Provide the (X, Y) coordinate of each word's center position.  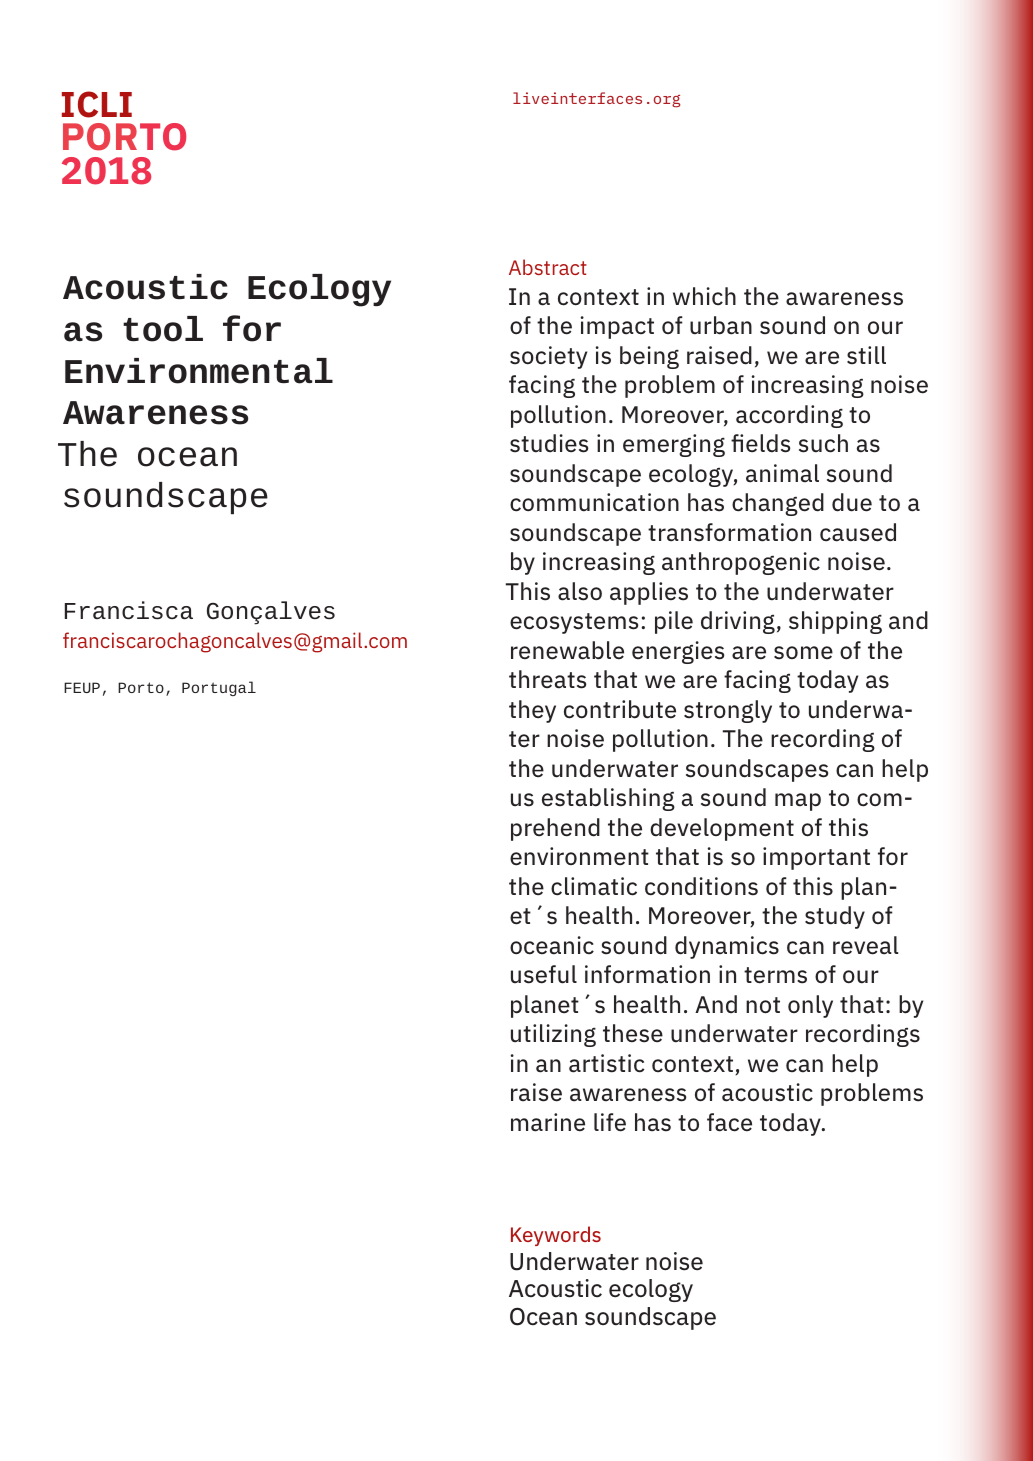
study (835, 917)
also (580, 591)
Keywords (556, 1236)
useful (544, 974)
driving (738, 622)
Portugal (219, 688)
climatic (594, 886)
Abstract (548, 267)
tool (163, 329)
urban (721, 325)
